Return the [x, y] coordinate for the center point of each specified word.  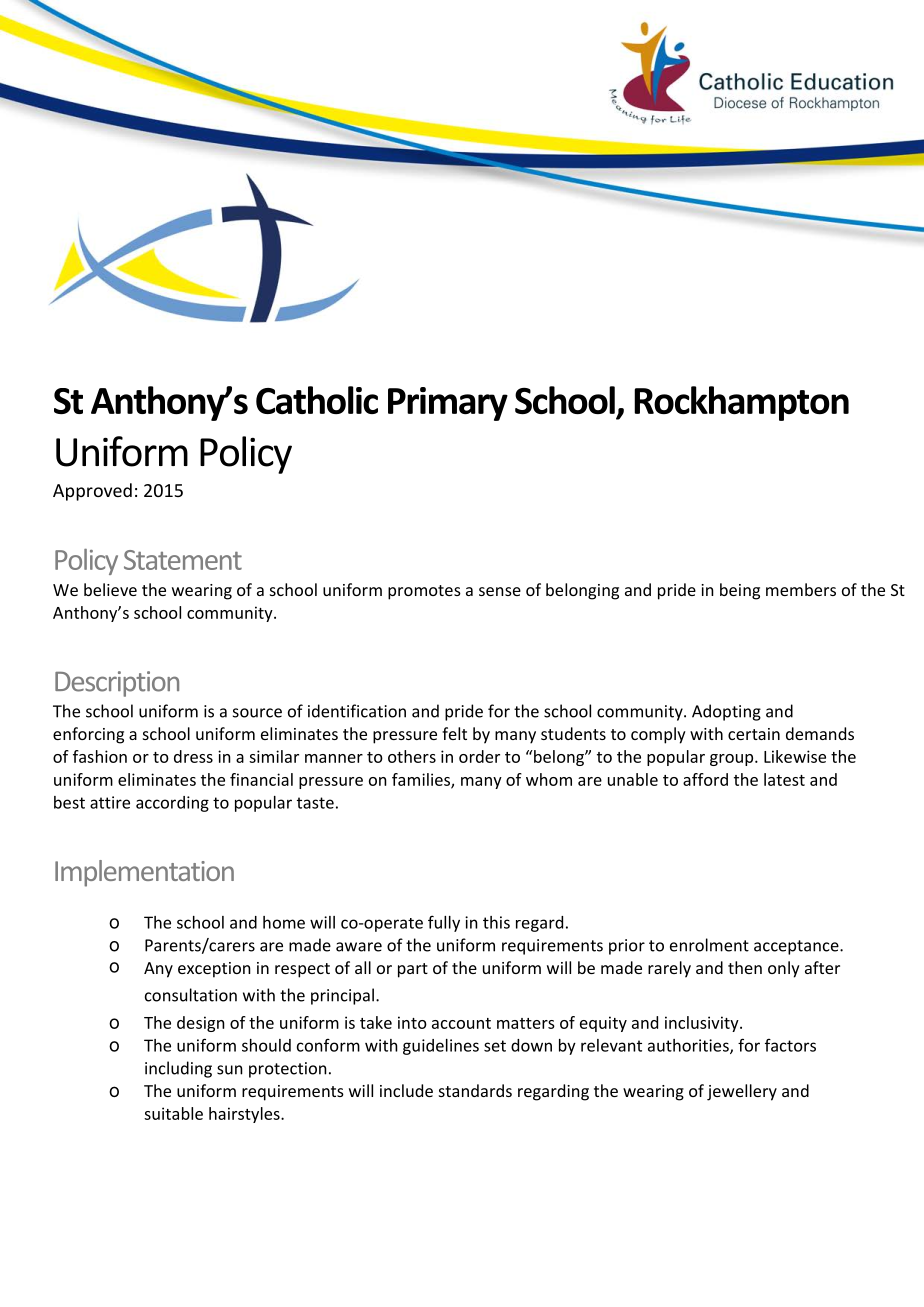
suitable [173, 1113]
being [740, 591]
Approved [92, 492]
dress [193, 756]
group [733, 760]
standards [475, 1090]
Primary [448, 404]
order [479, 756]
